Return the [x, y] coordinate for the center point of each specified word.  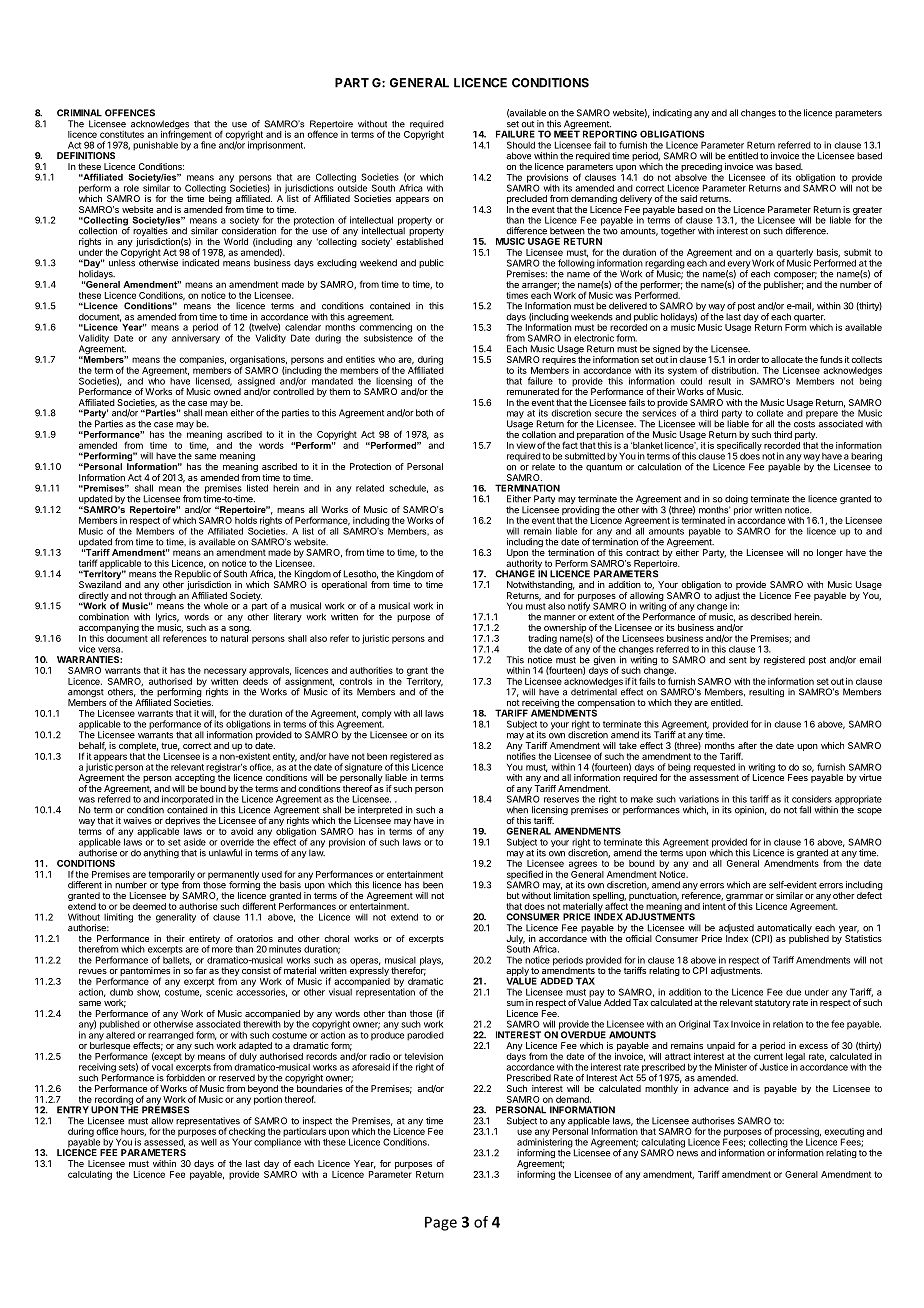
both [424, 413]
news [687, 1154]
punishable [155, 146]
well [209, 1142]
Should [521, 145]
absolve [691, 177]
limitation [572, 895]
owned [227, 391]
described [771, 617]
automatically [785, 930]
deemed [149, 906]
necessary [225, 672]
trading [542, 640]
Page [441, 1223]
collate [770, 413]
